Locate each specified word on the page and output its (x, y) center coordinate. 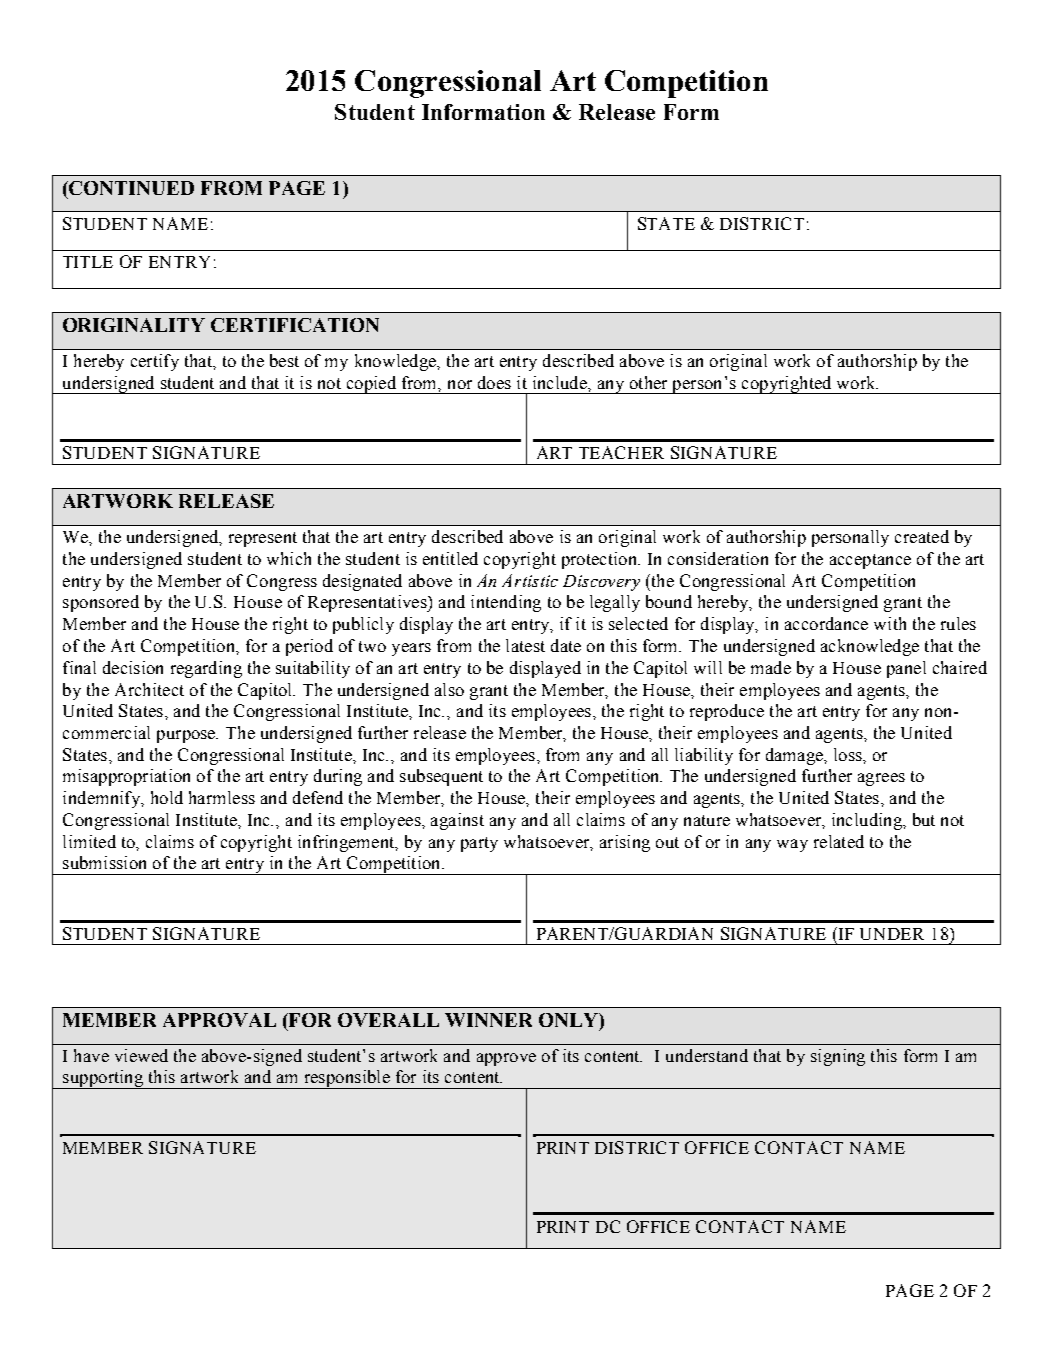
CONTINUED (131, 188)
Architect (149, 689)
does (494, 382)
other (648, 382)
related (839, 841)
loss (849, 754)
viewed (141, 1055)
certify (155, 362)
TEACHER (621, 452)
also (449, 689)
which (289, 558)
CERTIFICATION (295, 325)
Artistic (530, 580)
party (479, 844)
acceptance (870, 561)
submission (104, 862)
